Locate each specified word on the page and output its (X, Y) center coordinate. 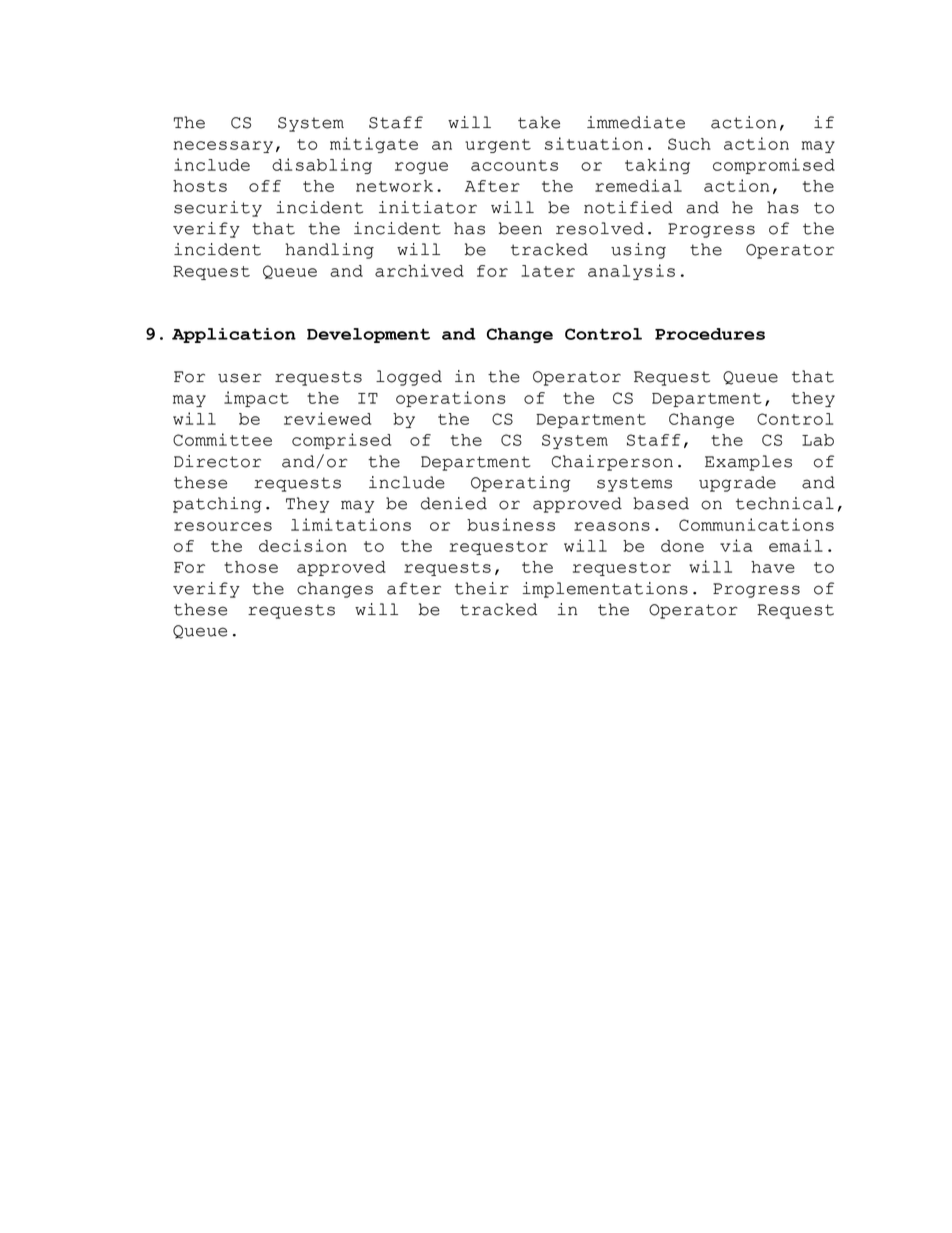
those (251, 567)
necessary (223, 147)
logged (409, 378)
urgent (498, 146)
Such (689, 144)
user (239, 378)
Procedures (710, 334)
